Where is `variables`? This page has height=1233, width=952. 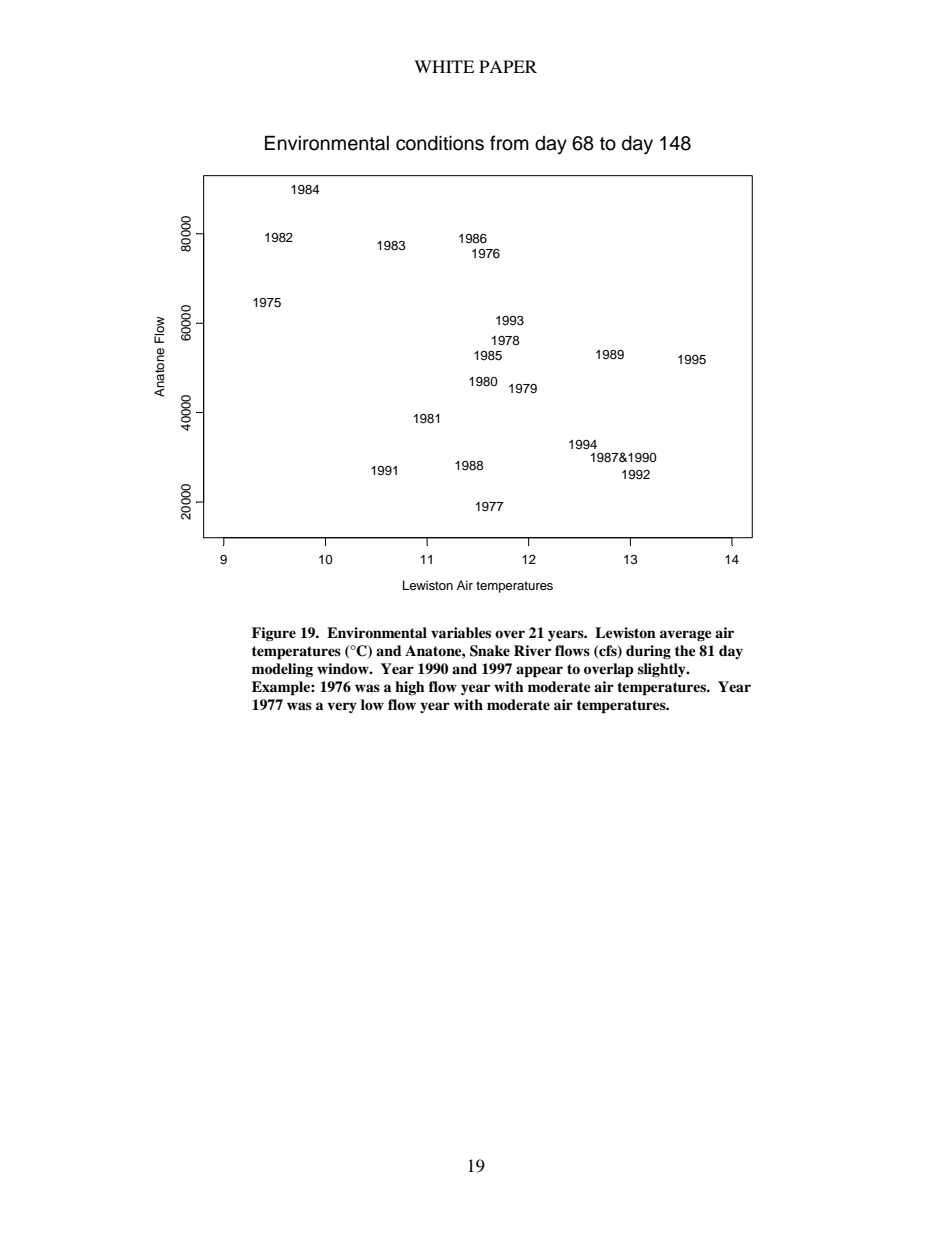 variables is located at coordinates (461, 632).
